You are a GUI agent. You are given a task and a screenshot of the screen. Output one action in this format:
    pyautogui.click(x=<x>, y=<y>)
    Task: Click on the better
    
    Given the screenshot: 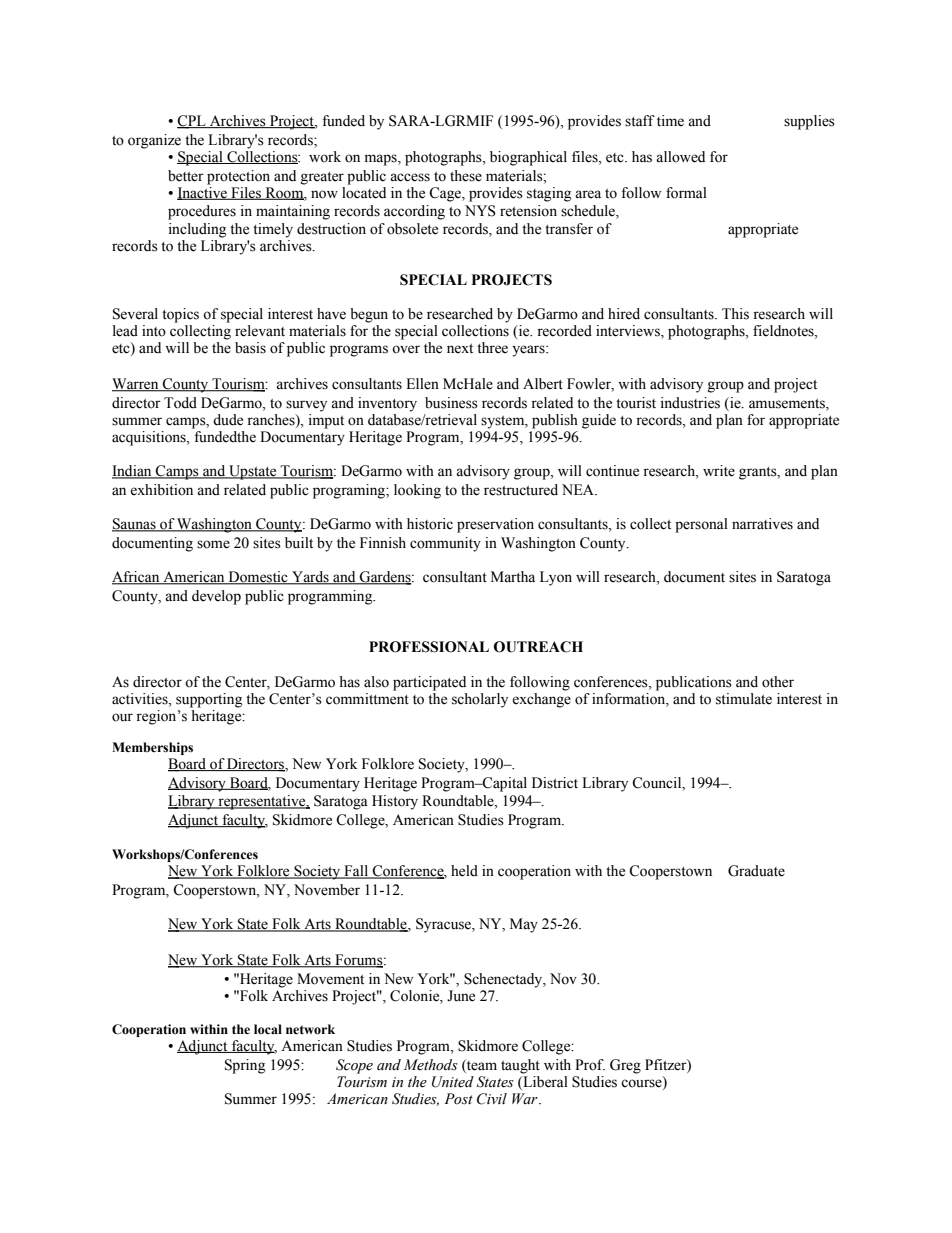 What is the action you would take?
    pyautogui.click(x=186, y=176)
